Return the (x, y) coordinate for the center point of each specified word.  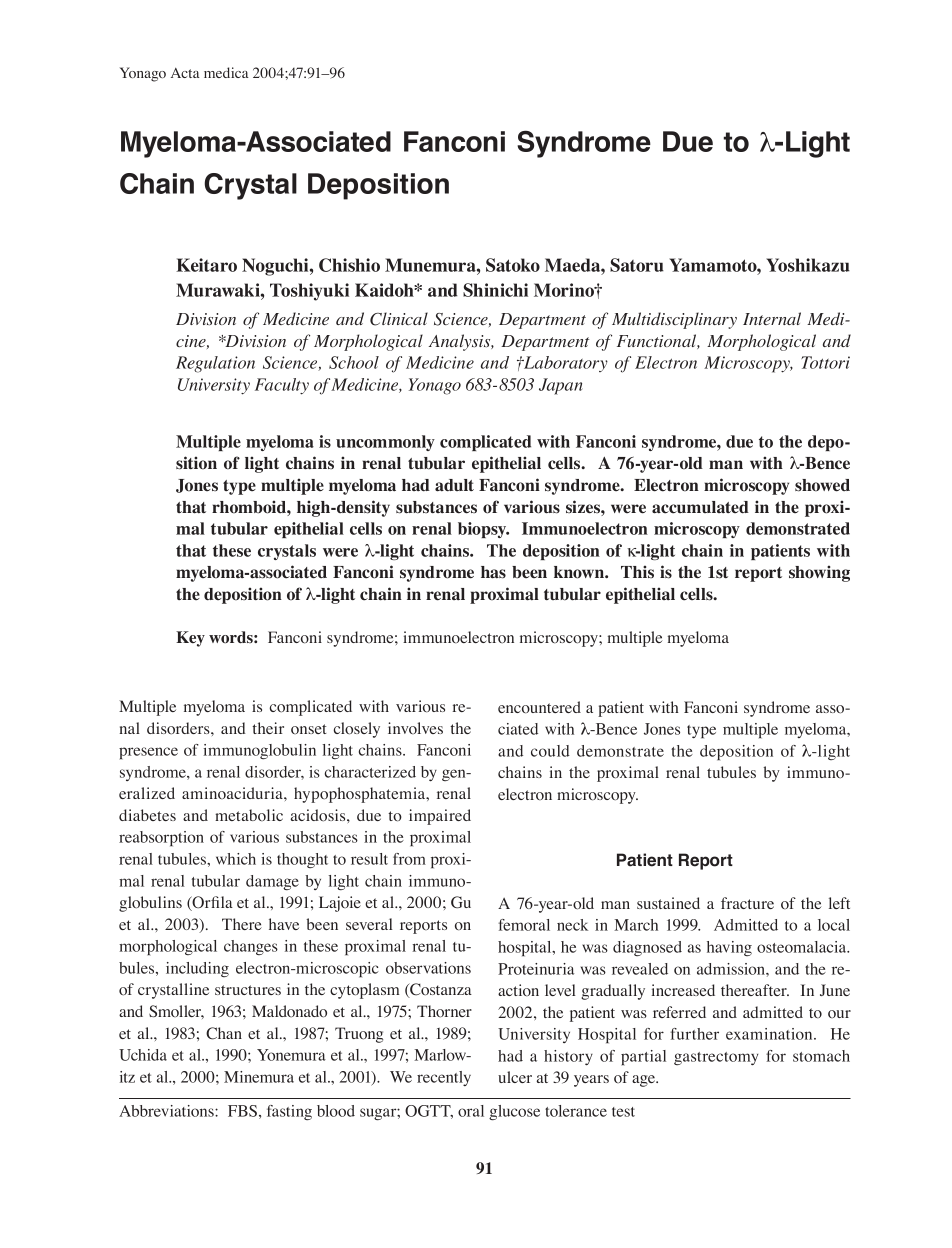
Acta (185, 73)
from (409, 859)
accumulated (700, 507)
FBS (242, 1111)
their (268, 728)
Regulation (215, 364)
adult (454, 485)
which (236, 859)
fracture (747, 903)
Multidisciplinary (674, 320)
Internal (772, 318)
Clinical (399, 319)
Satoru (637, 265)
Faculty (282, 386)
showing (819, 573)
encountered (539, 707)
